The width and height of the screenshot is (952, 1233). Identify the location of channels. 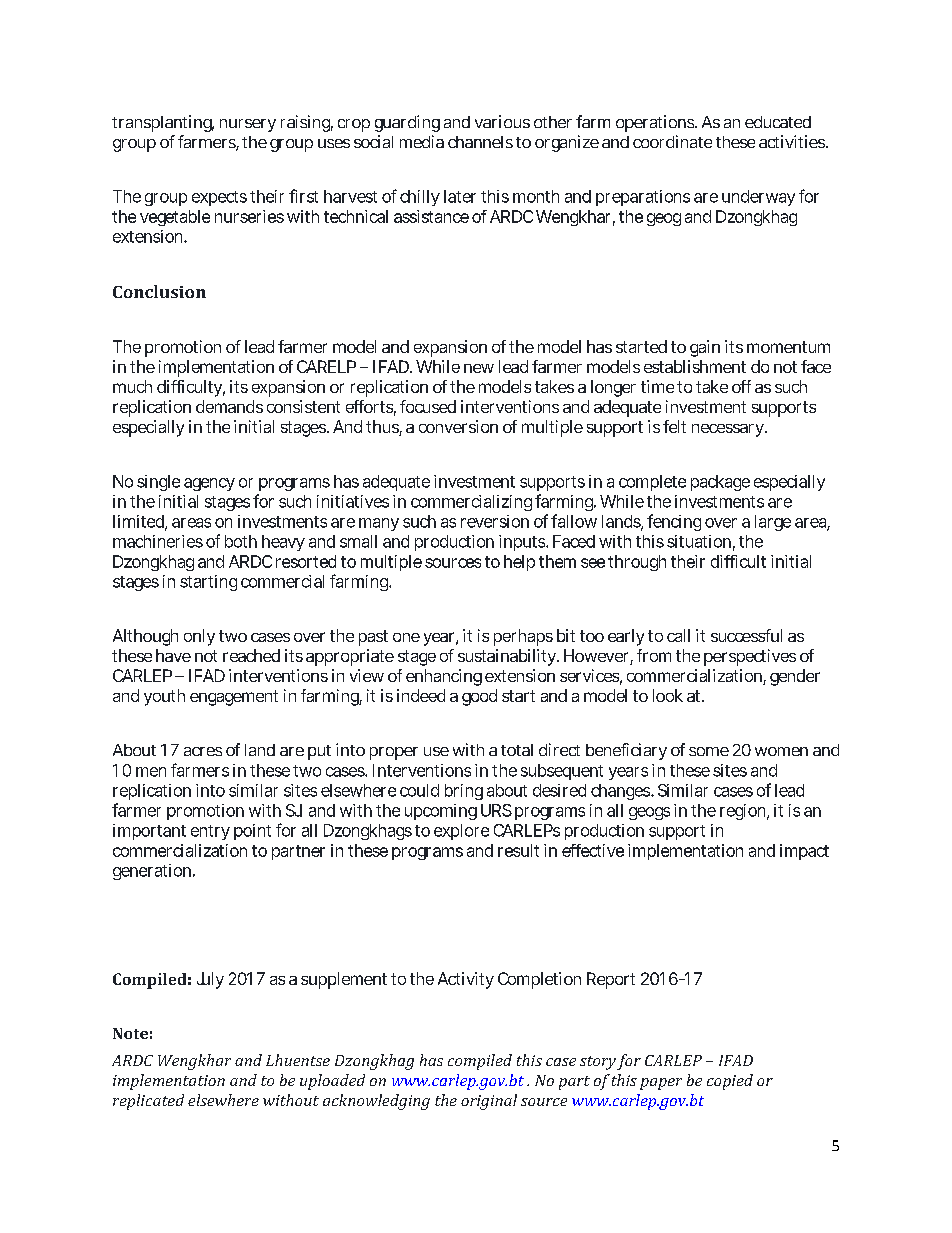
(480, 142).
